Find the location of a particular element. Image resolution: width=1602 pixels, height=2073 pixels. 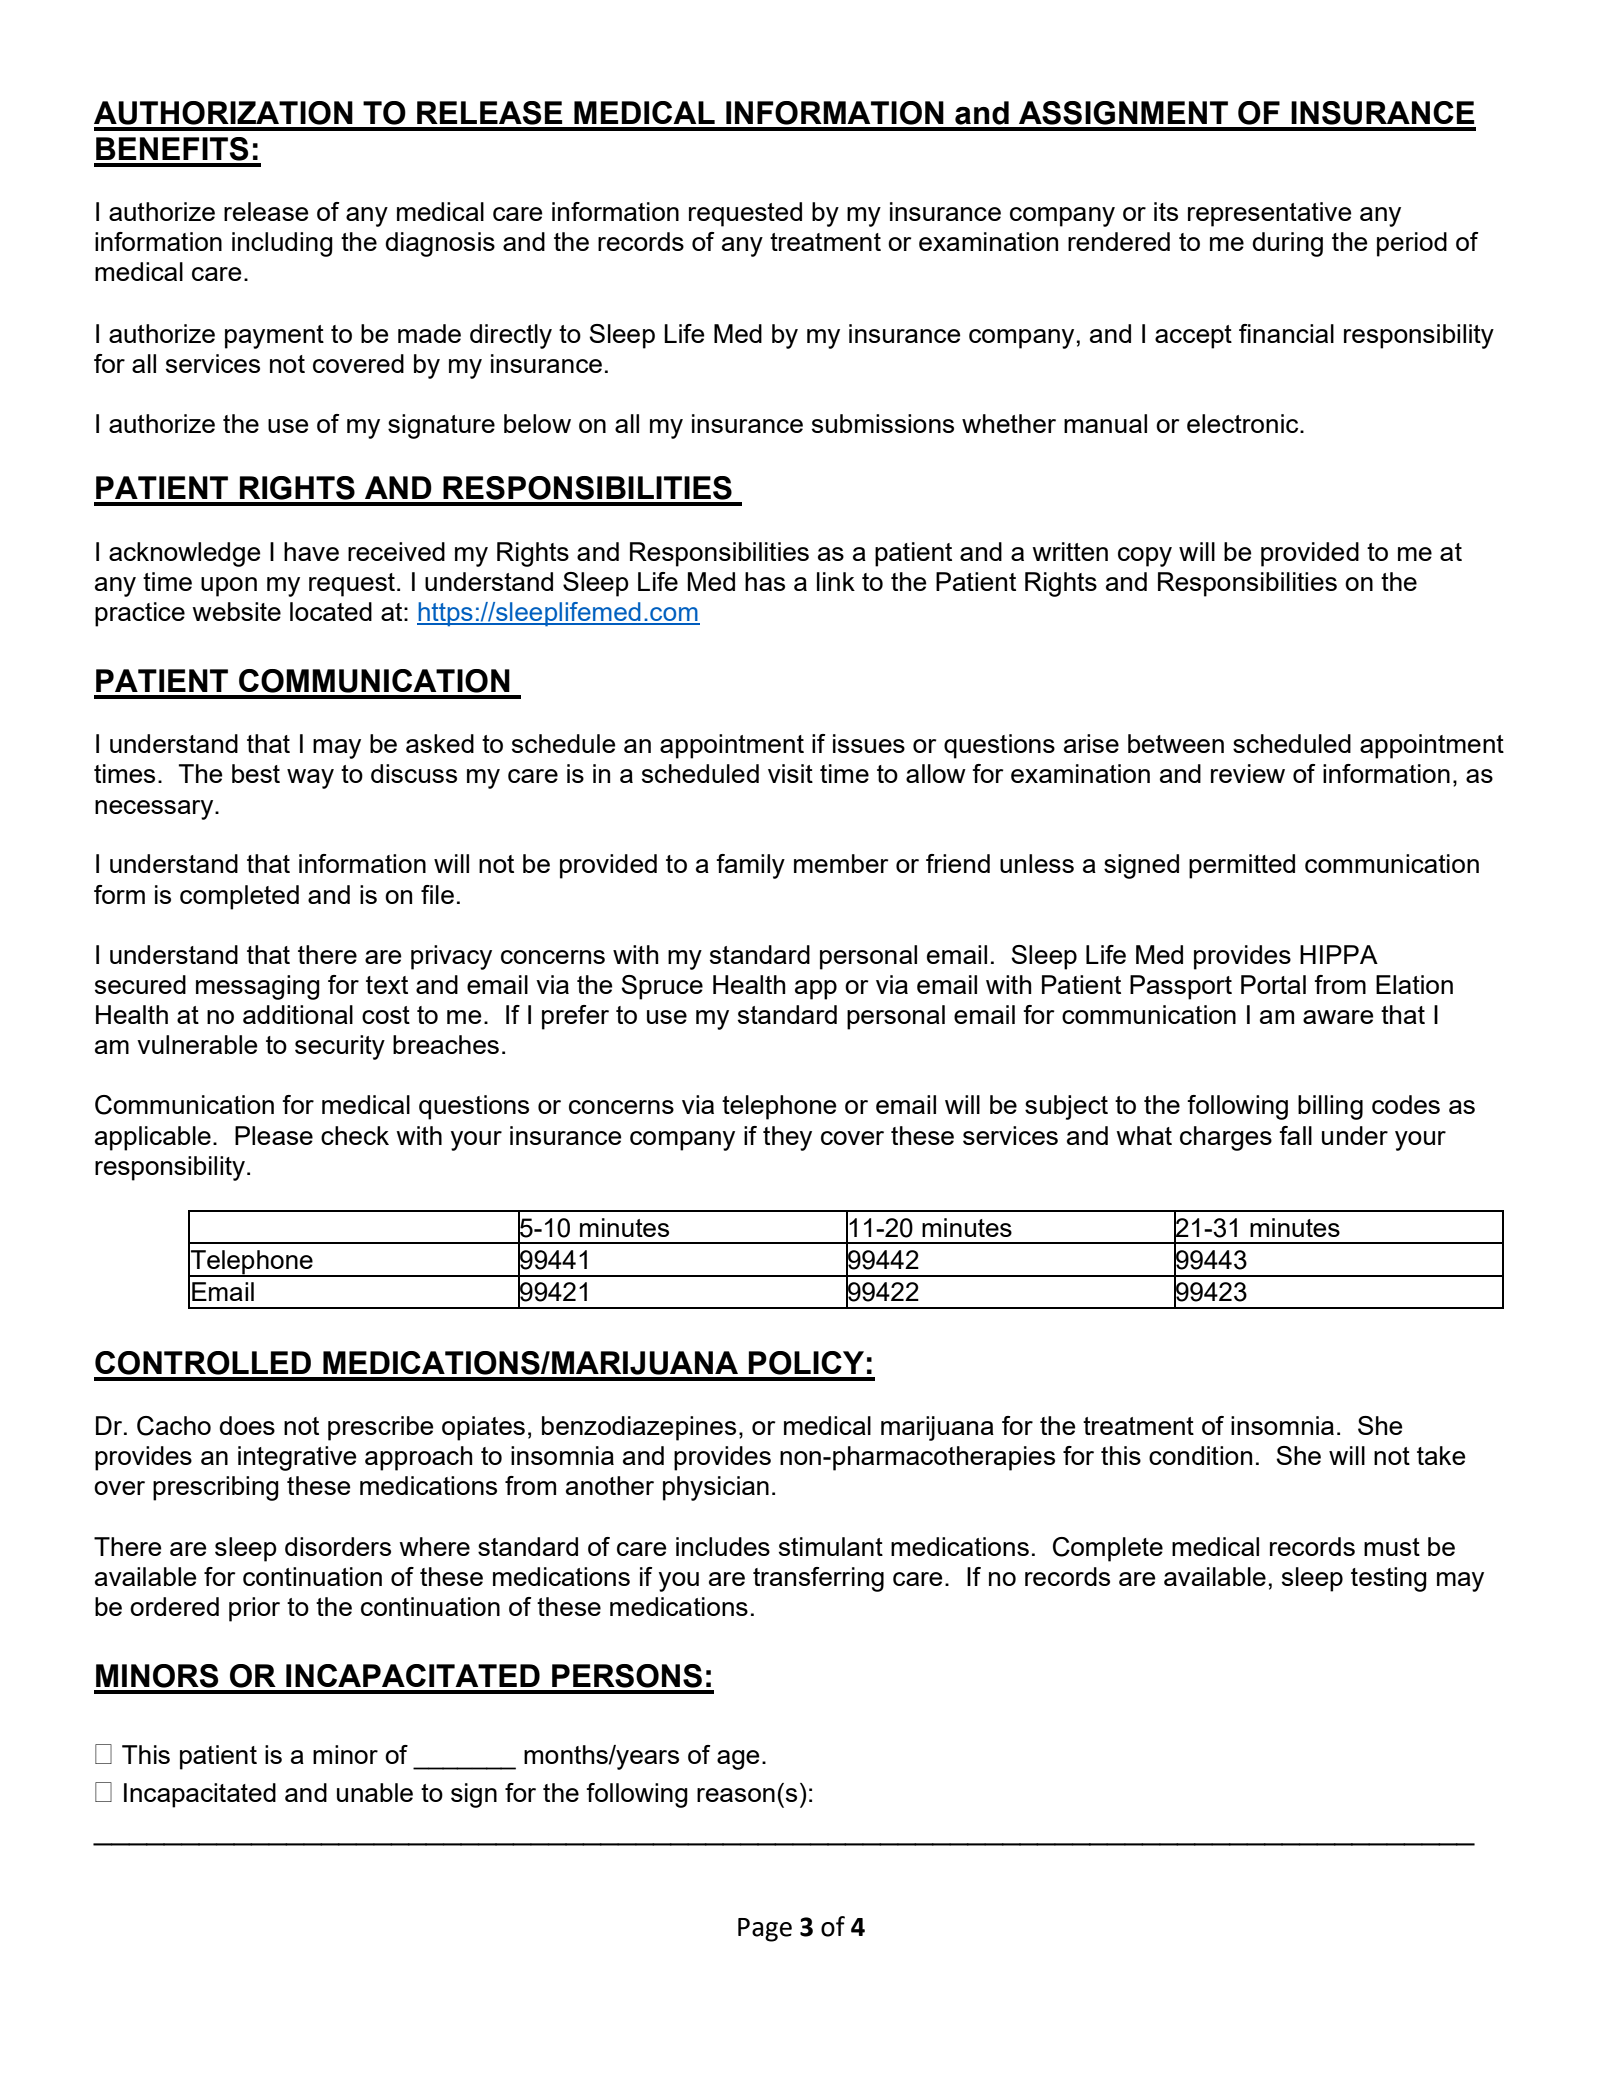

way is located at coordinates (310, 779).
